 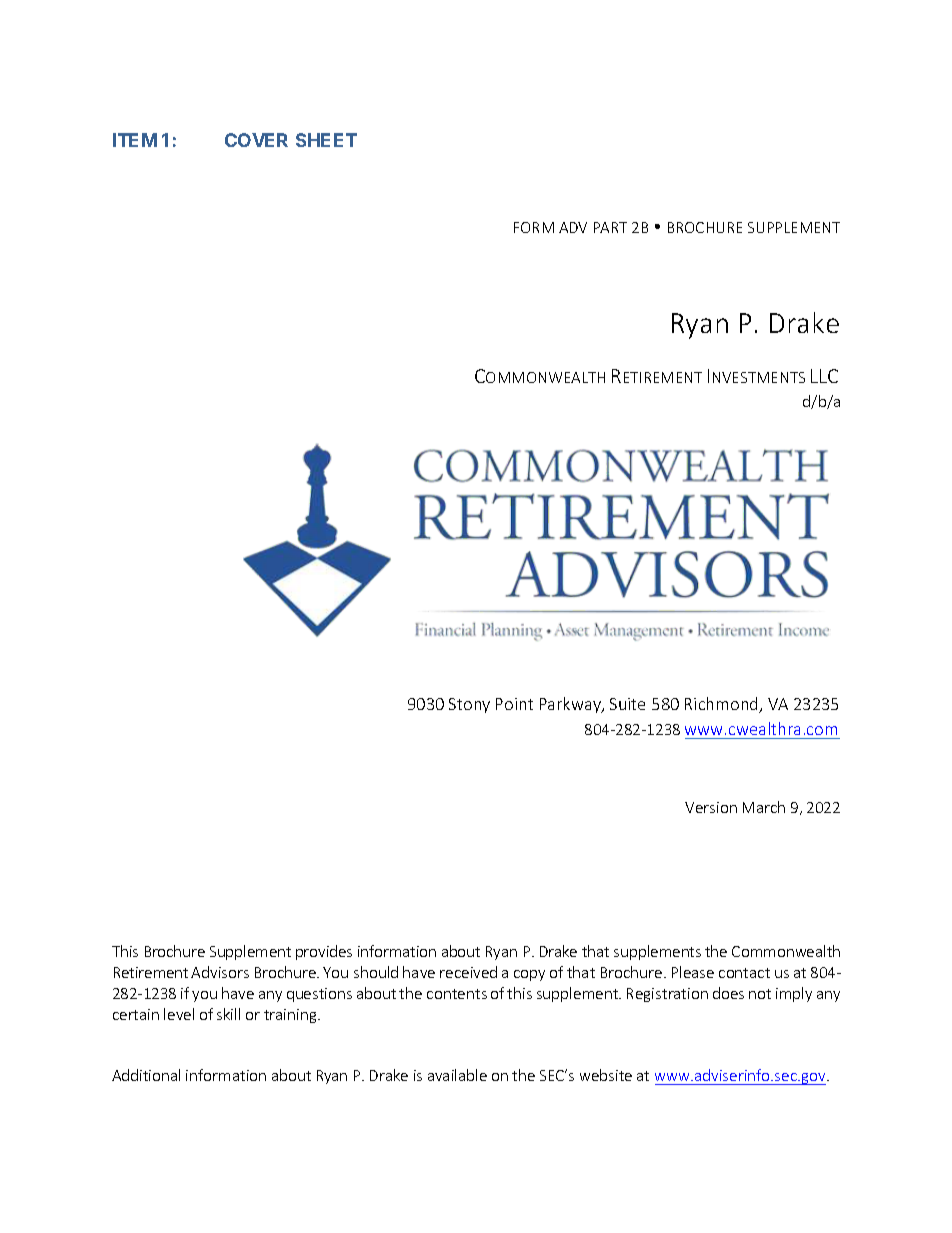 I want to click on Parkway, so click(x=571, y=705).
